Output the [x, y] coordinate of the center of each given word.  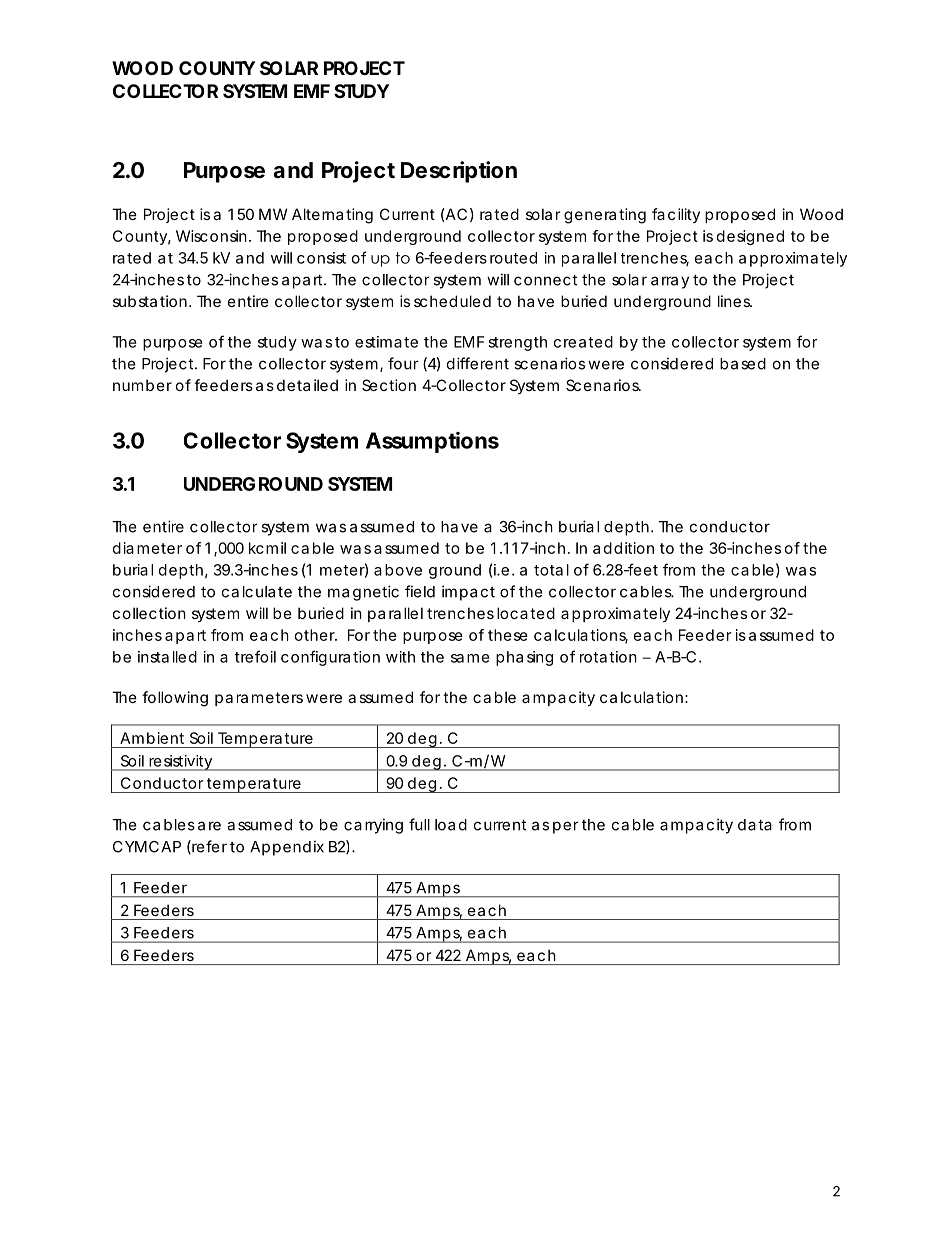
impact [468, 593]
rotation [608, 657]
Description [459, 172]
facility [676, 215]
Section [389, 385]
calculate [257, 592]
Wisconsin [211, 236]
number [142, 385]
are [209, 826]
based [743, 364]
